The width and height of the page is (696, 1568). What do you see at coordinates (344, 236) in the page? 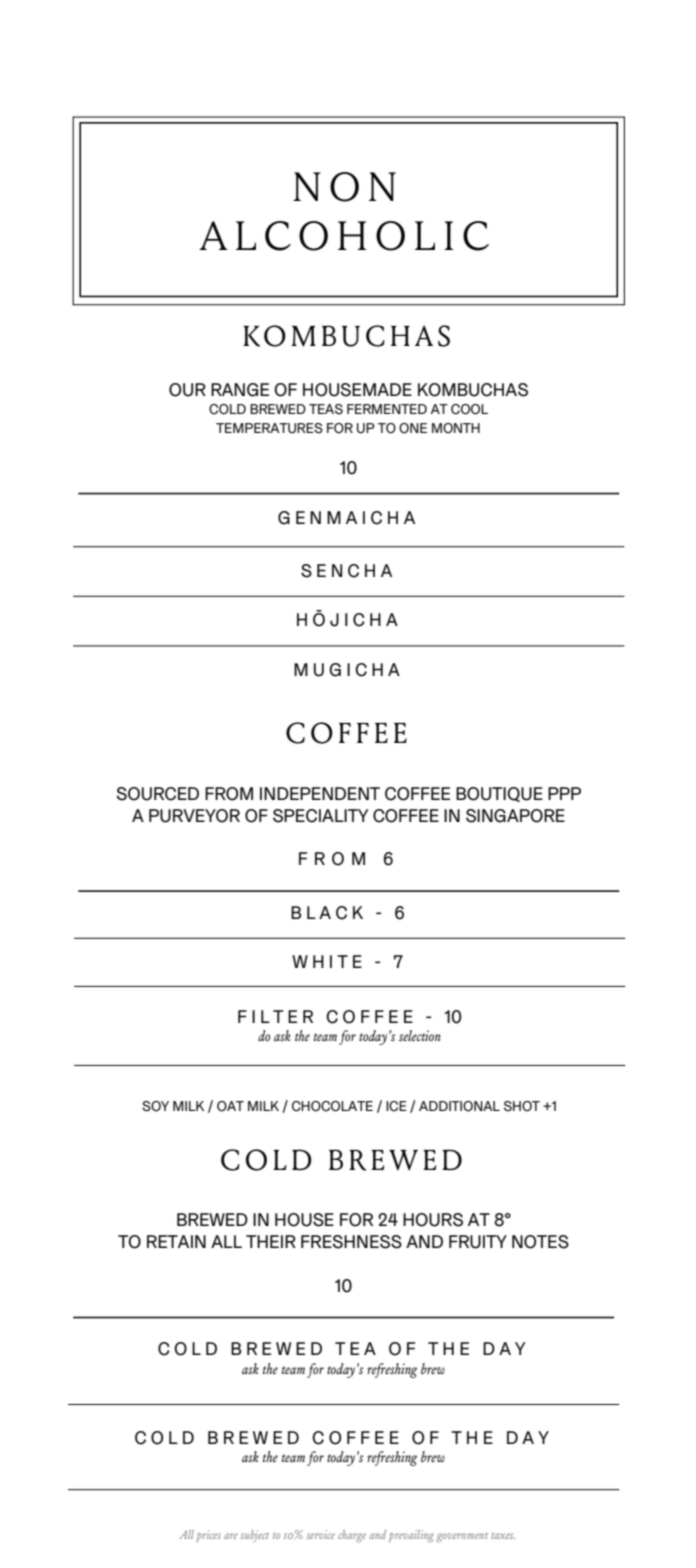
I see `ALCOHOLIC` at bounding box center [344, 236].
